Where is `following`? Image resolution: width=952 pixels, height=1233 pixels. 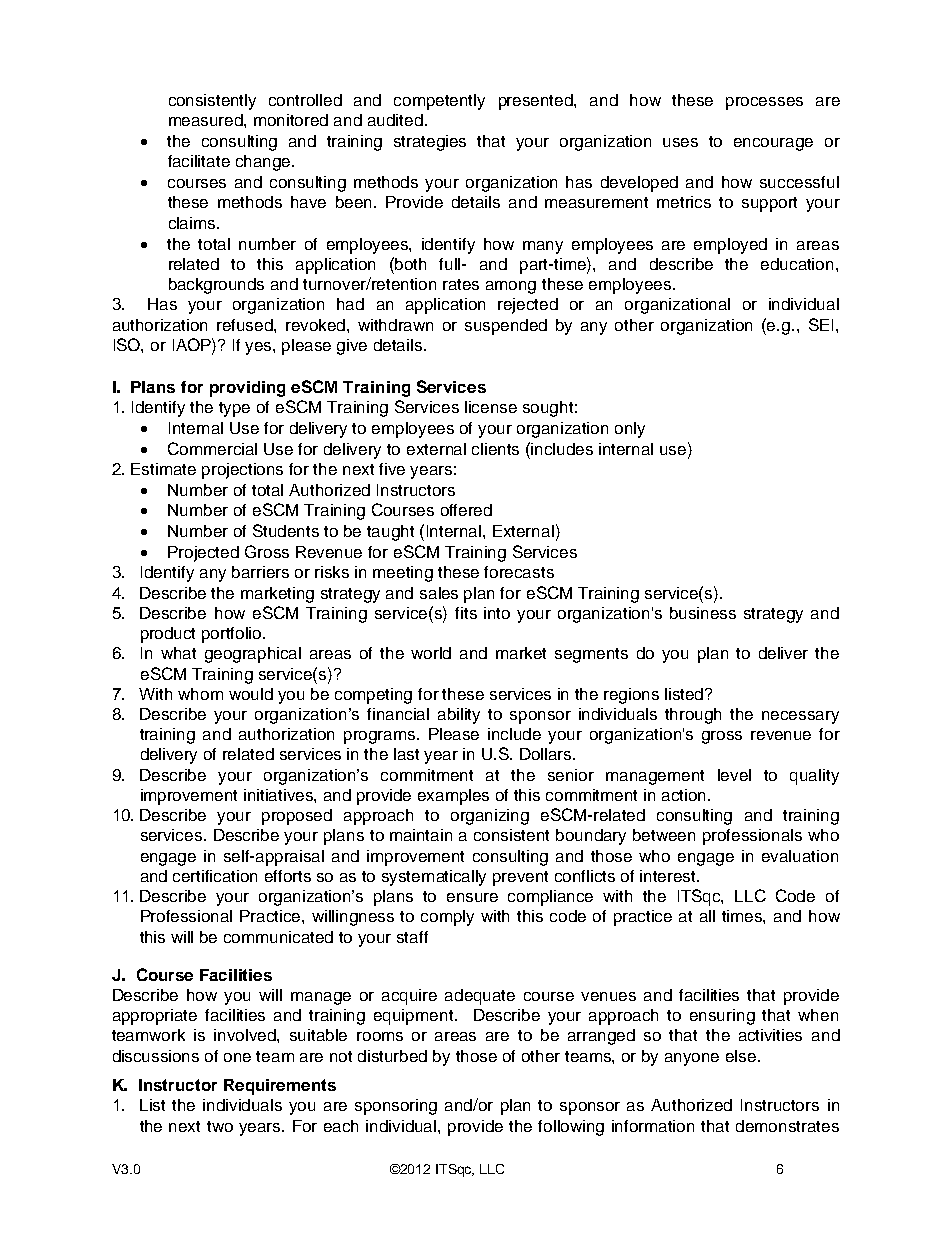 following is located at coordinates (571, 1128).
